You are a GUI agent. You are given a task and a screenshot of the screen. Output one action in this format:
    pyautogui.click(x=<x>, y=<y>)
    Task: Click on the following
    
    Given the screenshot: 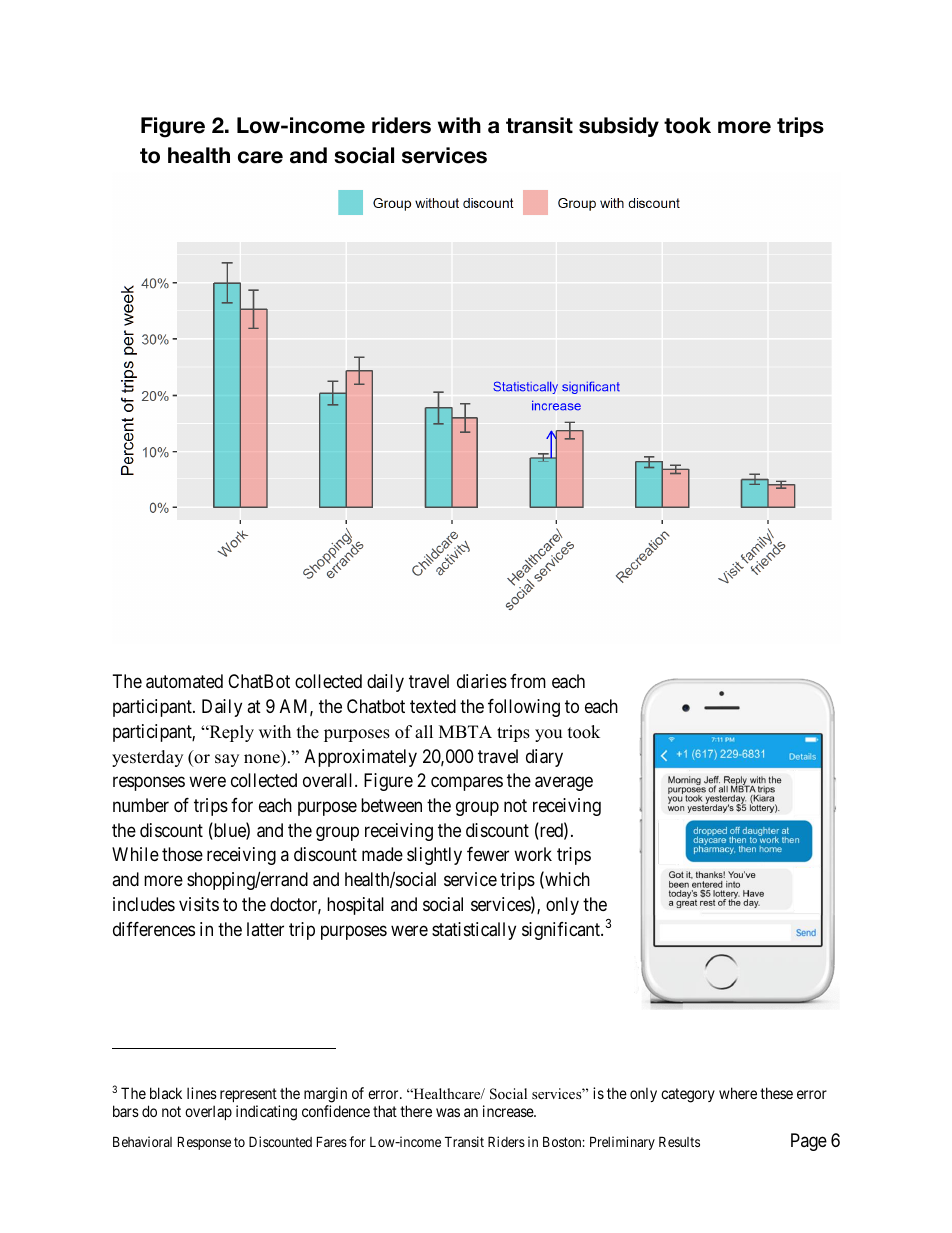 What is the action you would take?
    pyautogui.click(x=524, y=708)
